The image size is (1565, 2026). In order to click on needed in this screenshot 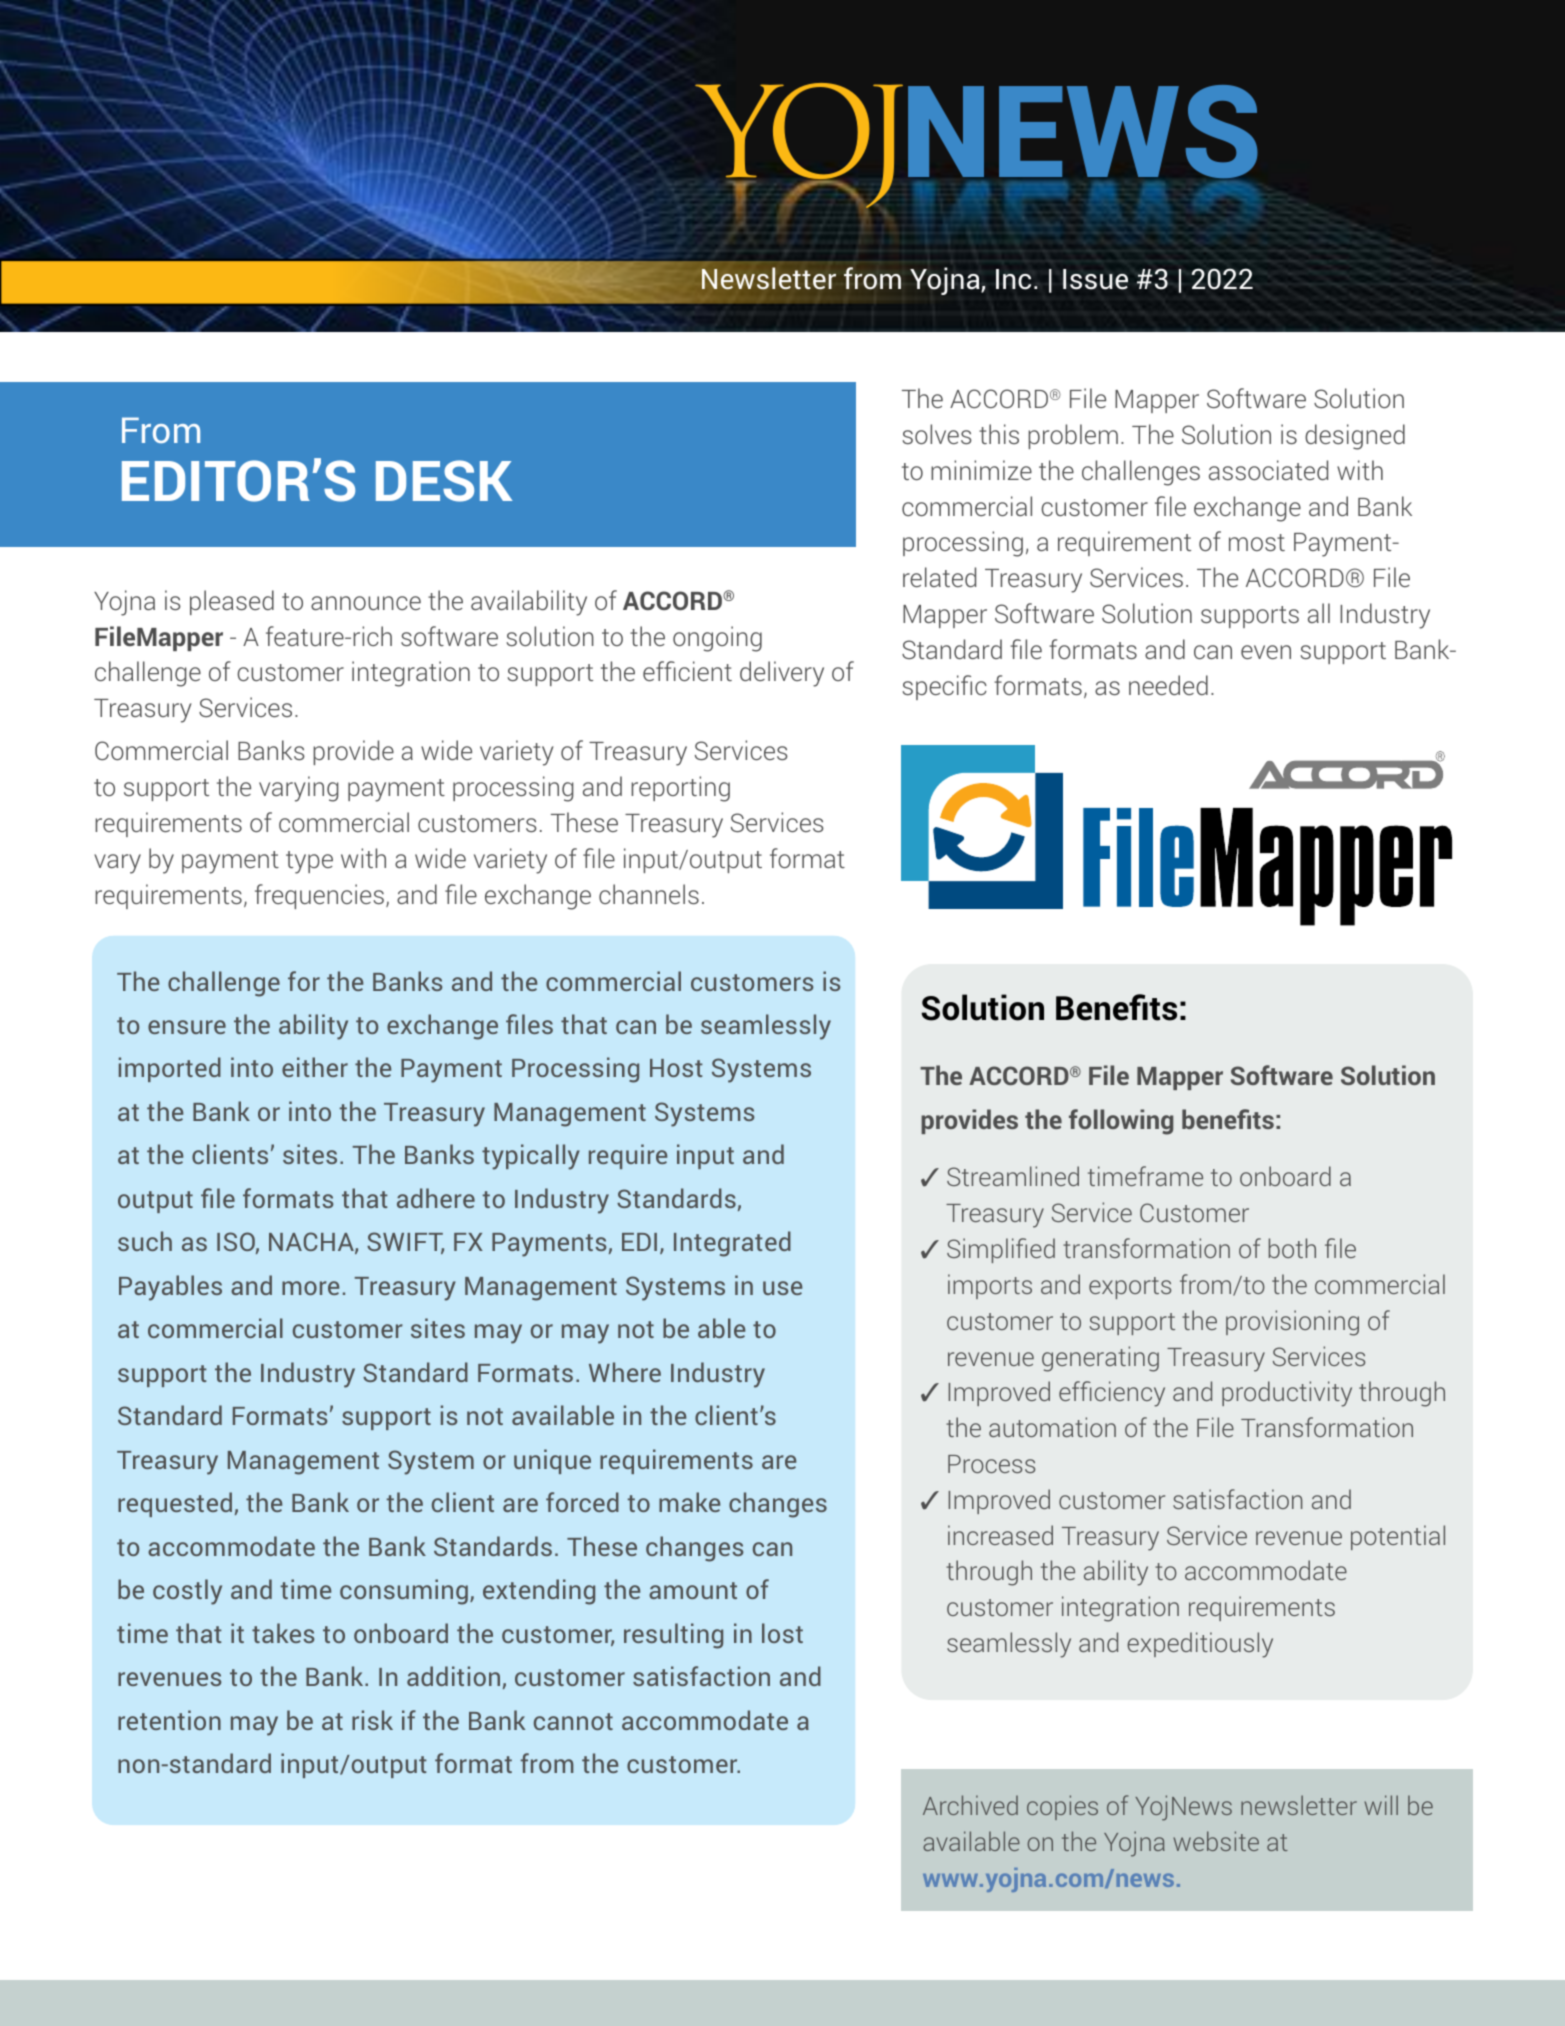, I will do `click(1168, 685)`.
